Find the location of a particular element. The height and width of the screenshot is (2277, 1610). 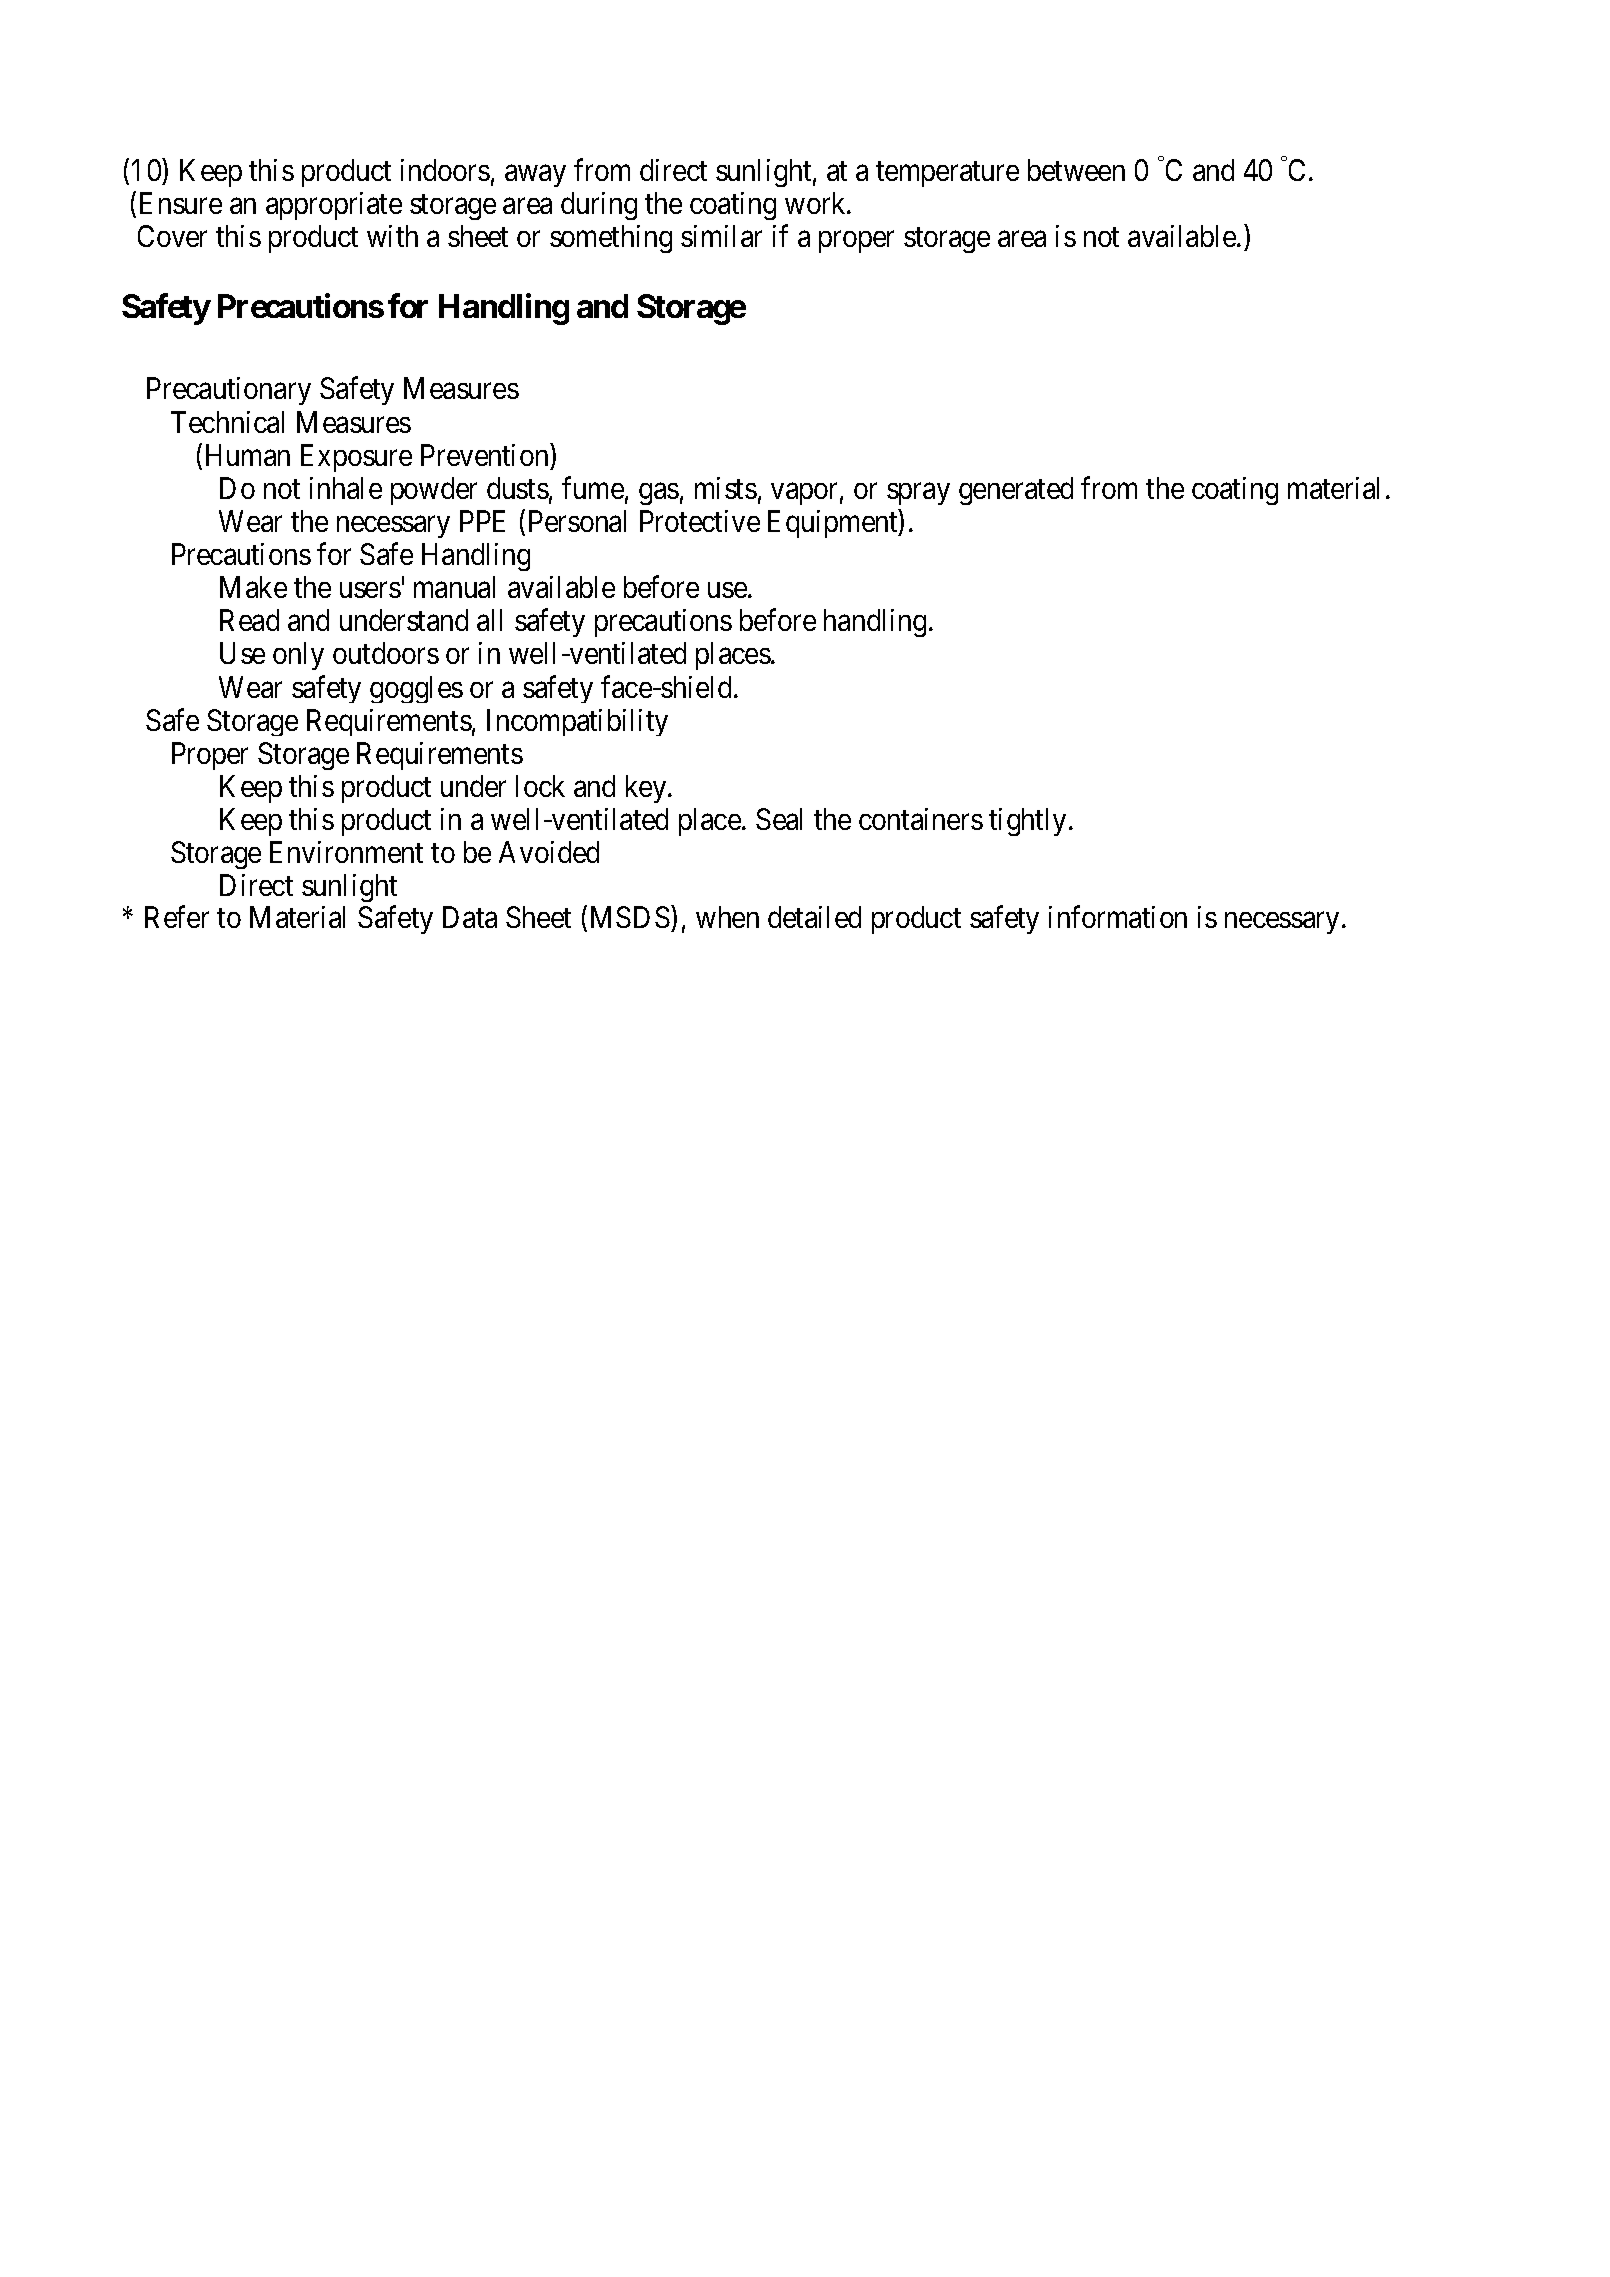

Incompatibility is located at coordinates (577, 722).
